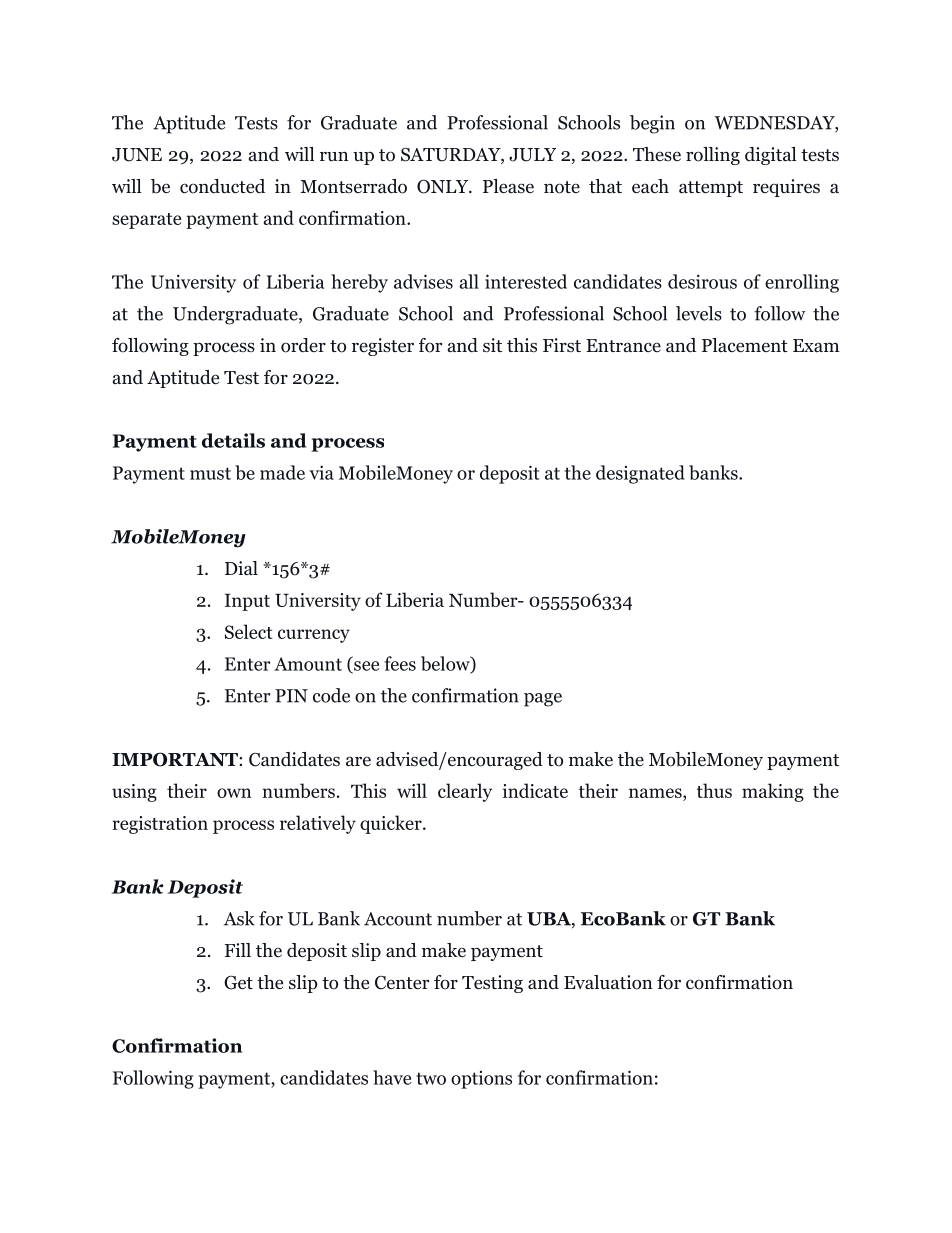  I want to click on JULY, so click(532, 155).
